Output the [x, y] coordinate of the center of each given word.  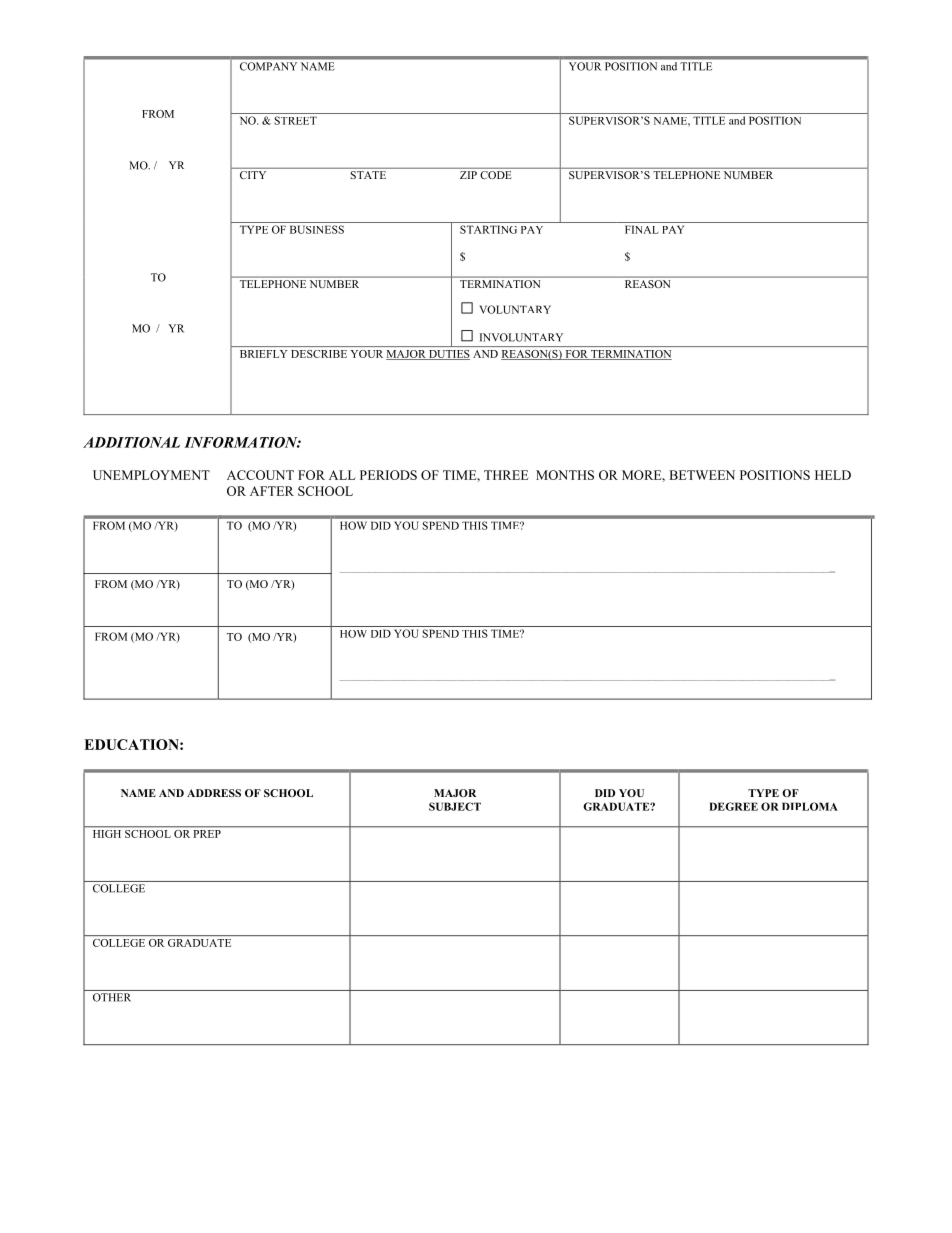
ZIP [468, 175]
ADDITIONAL [131, 442]
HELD [833, 475]
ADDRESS [214, 793]
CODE [496, 175]
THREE [506, 475]
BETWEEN [702, 475]
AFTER [272, 491]
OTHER [112, 997]
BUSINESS [317, 229]
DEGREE [733, 806]
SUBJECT [455, 806]
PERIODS [388, 475]
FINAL [642, 229]
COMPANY [268, 66]
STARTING [488, 229]
